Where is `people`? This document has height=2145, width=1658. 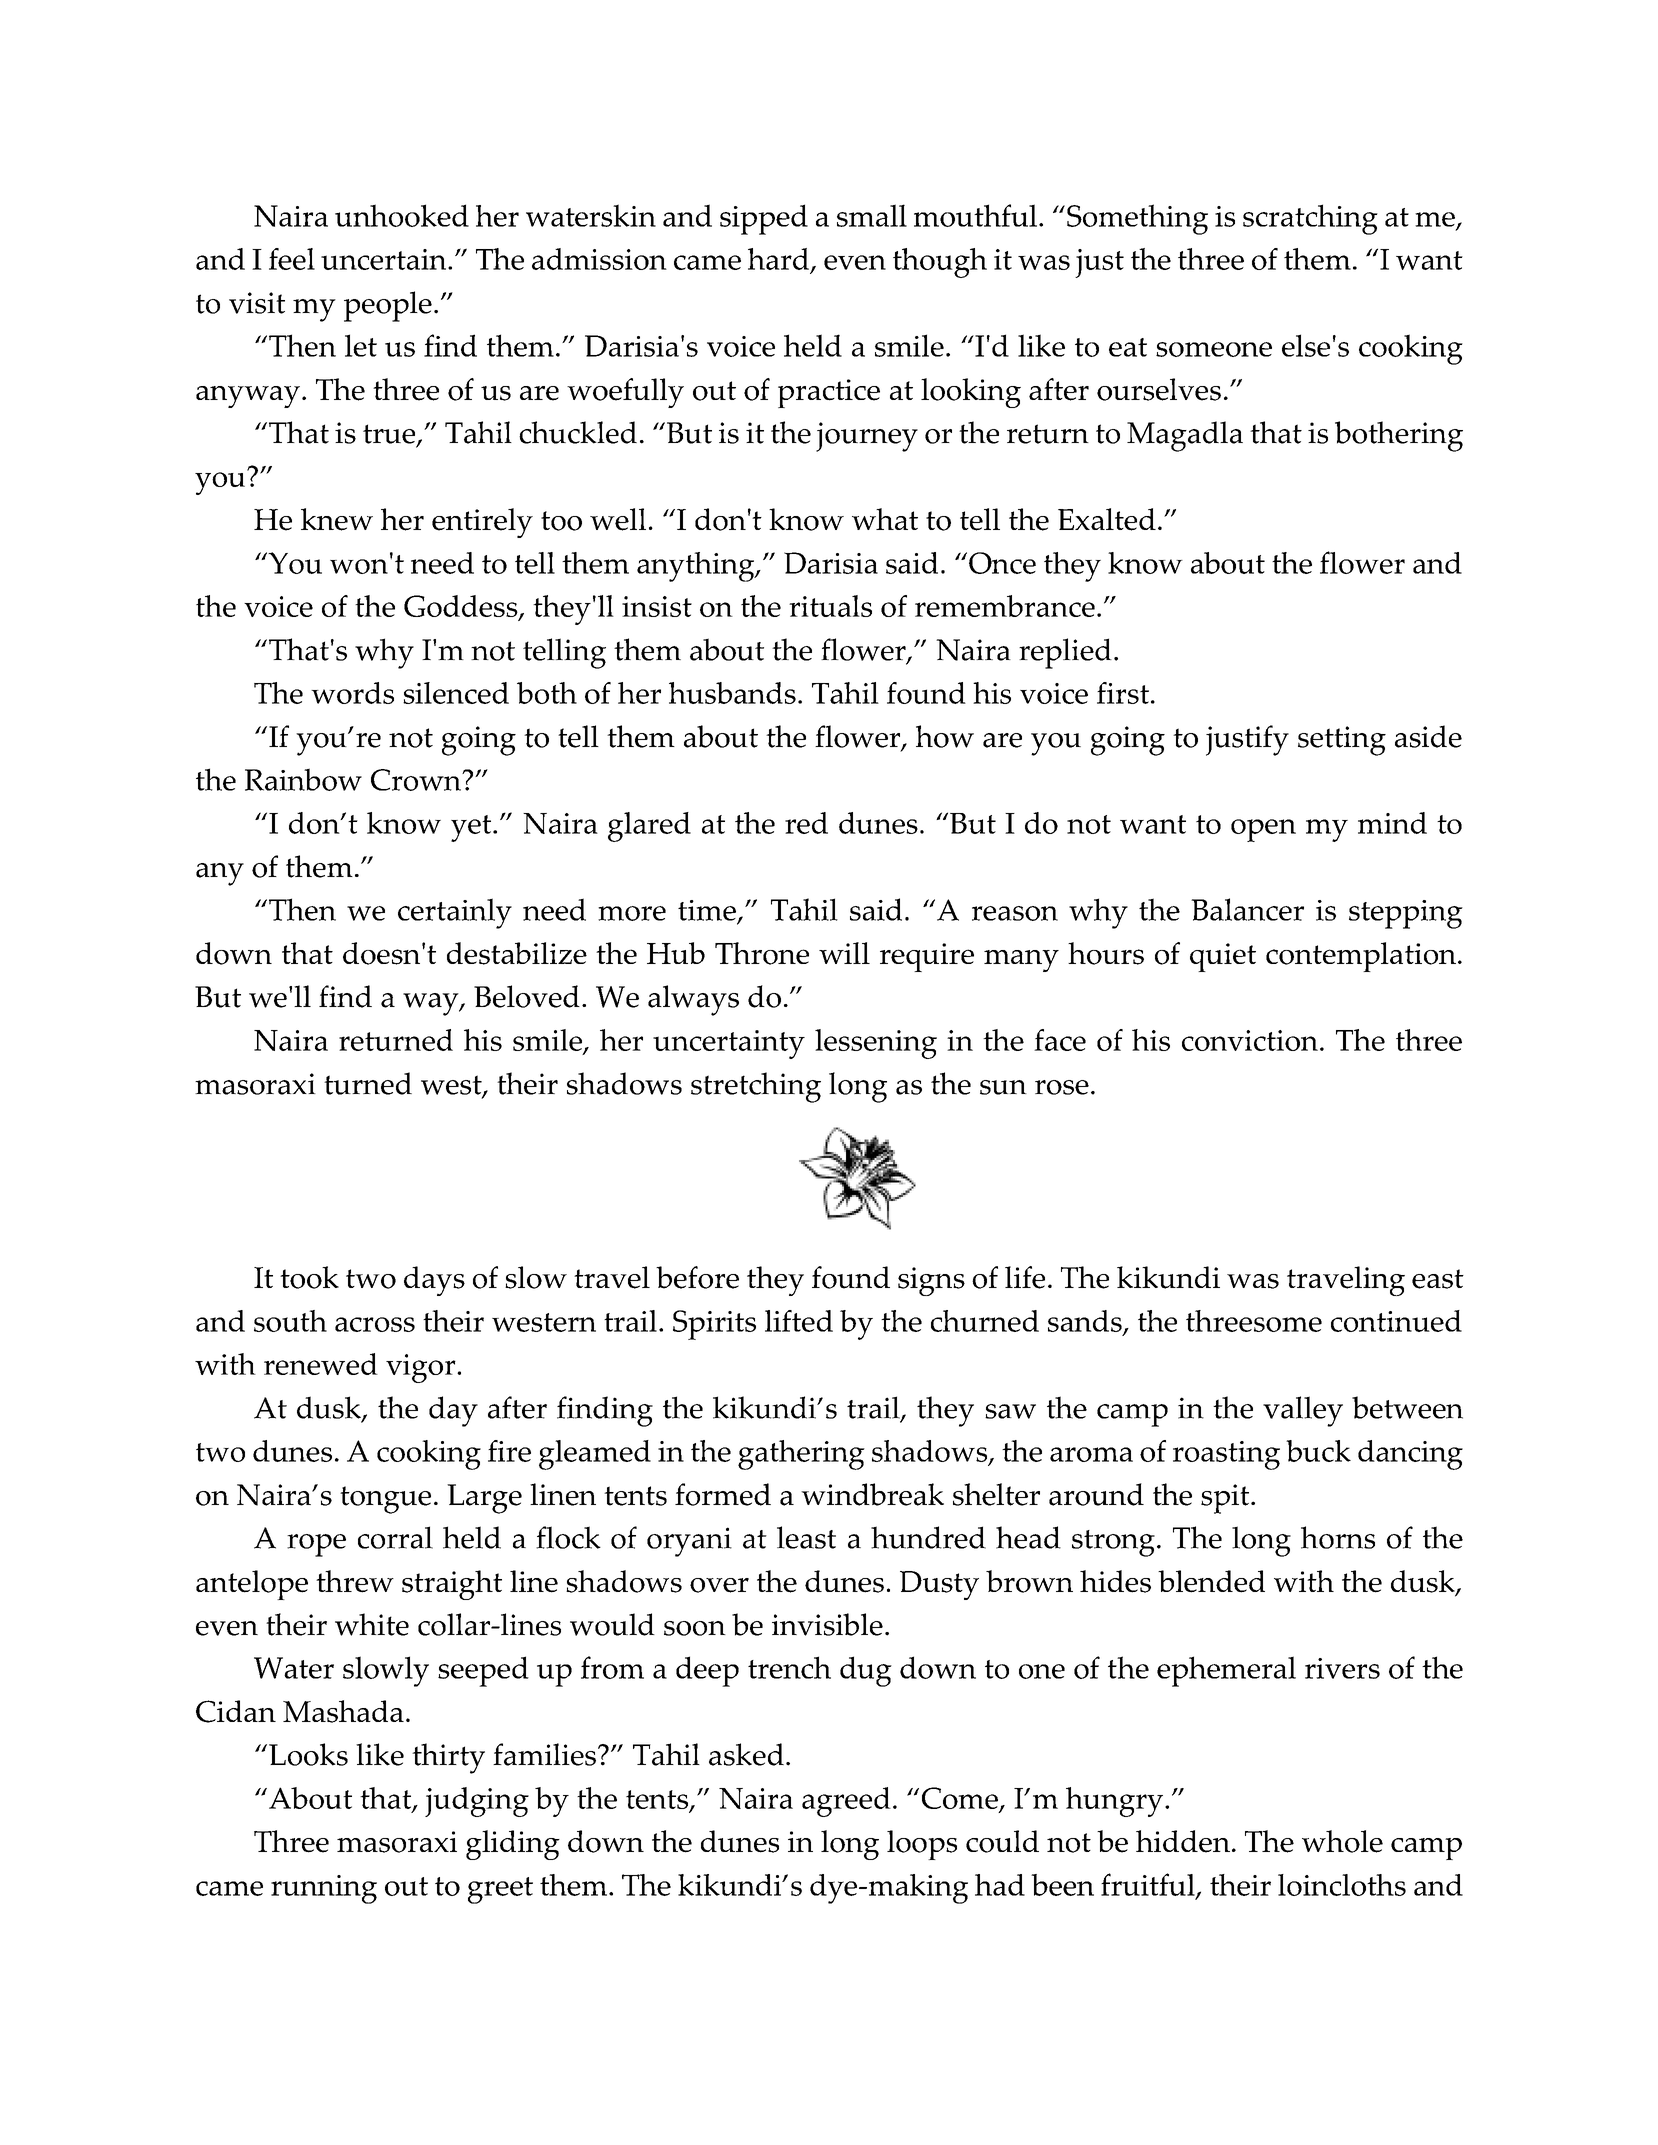
people is located at coordinates (388, 306).
